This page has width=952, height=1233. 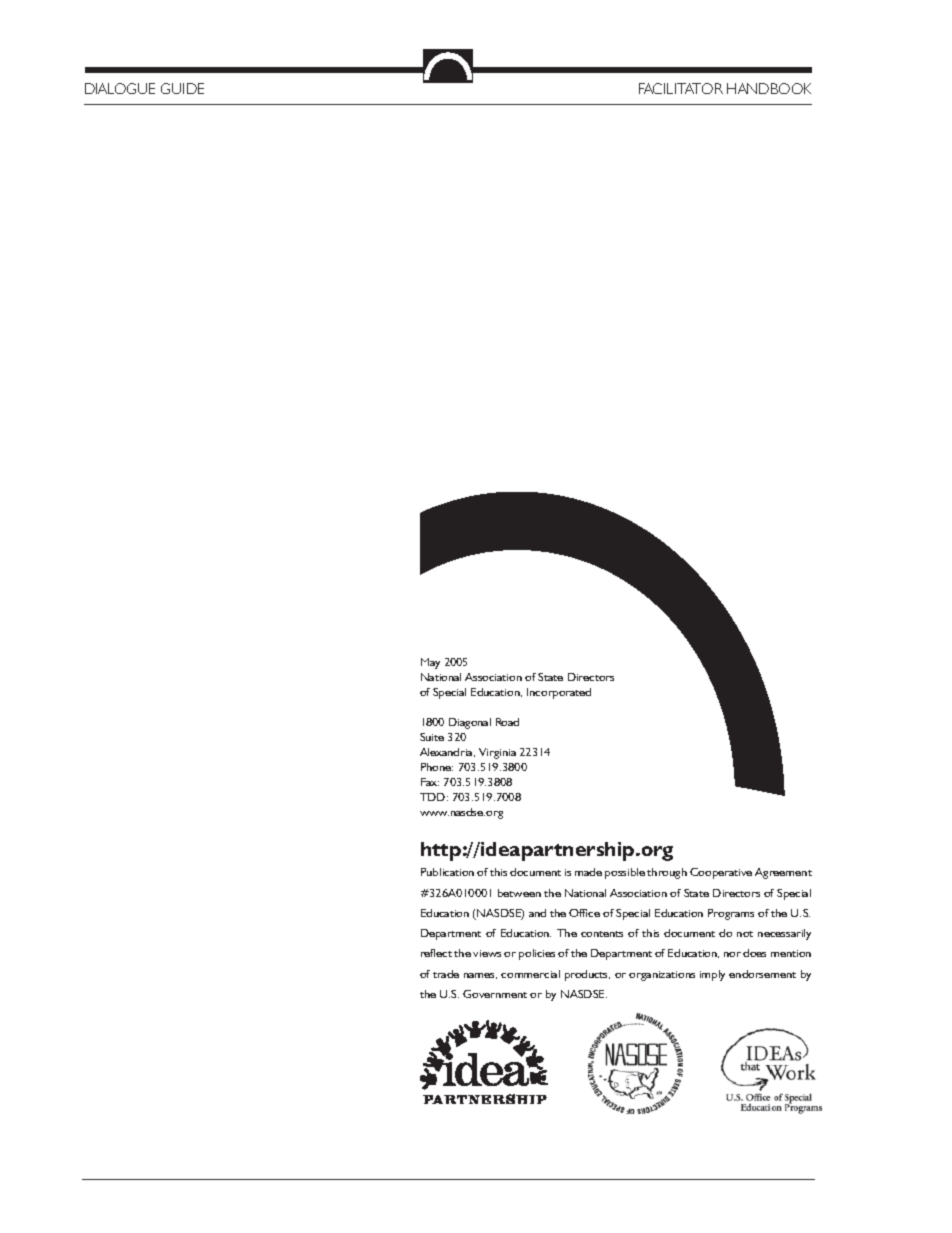 What do you see at coordinates (182, 88) in the page?
I see `GUIDE` at bounding box center [182, 88].
